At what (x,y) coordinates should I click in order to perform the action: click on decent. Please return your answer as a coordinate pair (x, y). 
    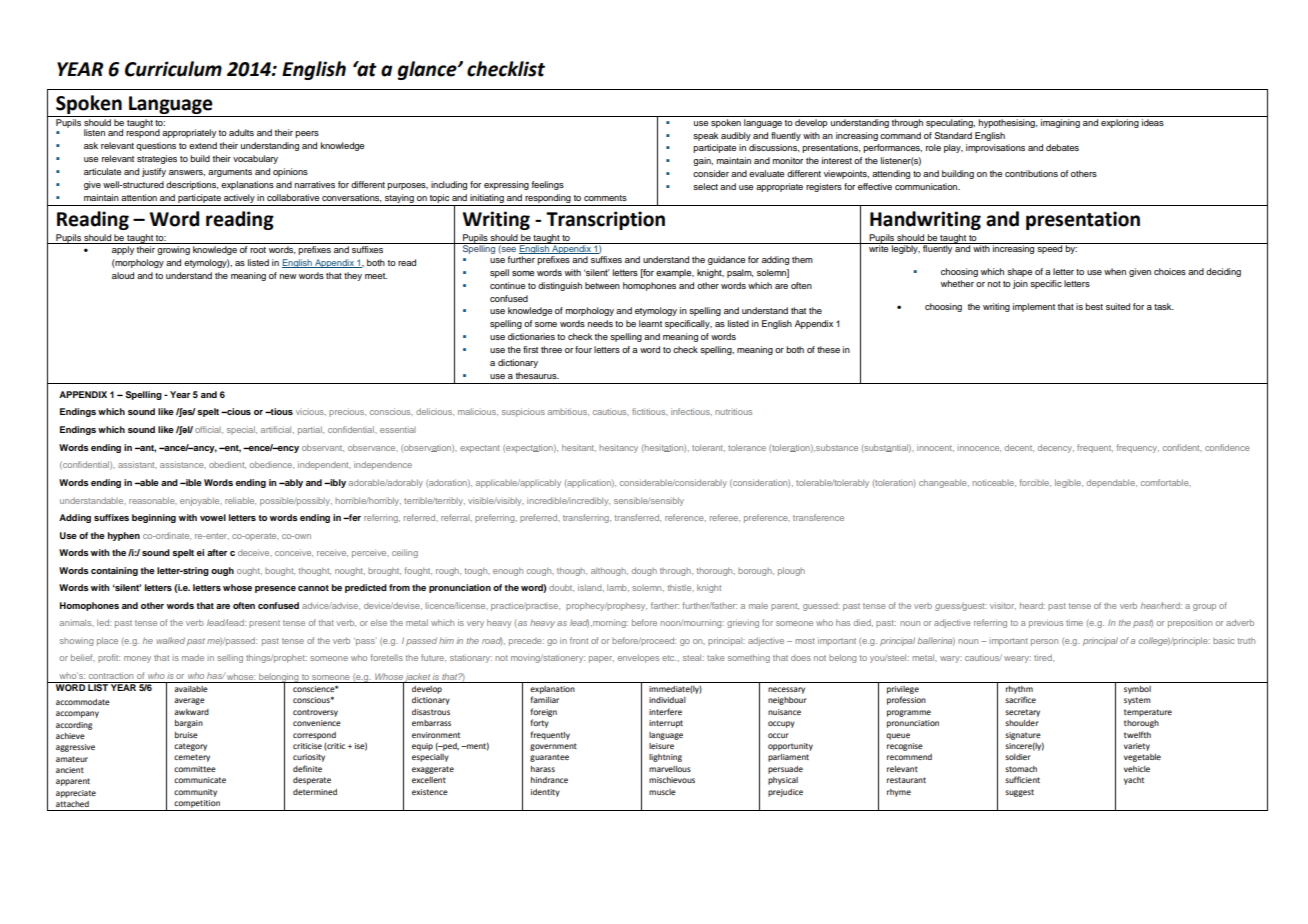
    Looking at the image, I should click on (1019, 448).
